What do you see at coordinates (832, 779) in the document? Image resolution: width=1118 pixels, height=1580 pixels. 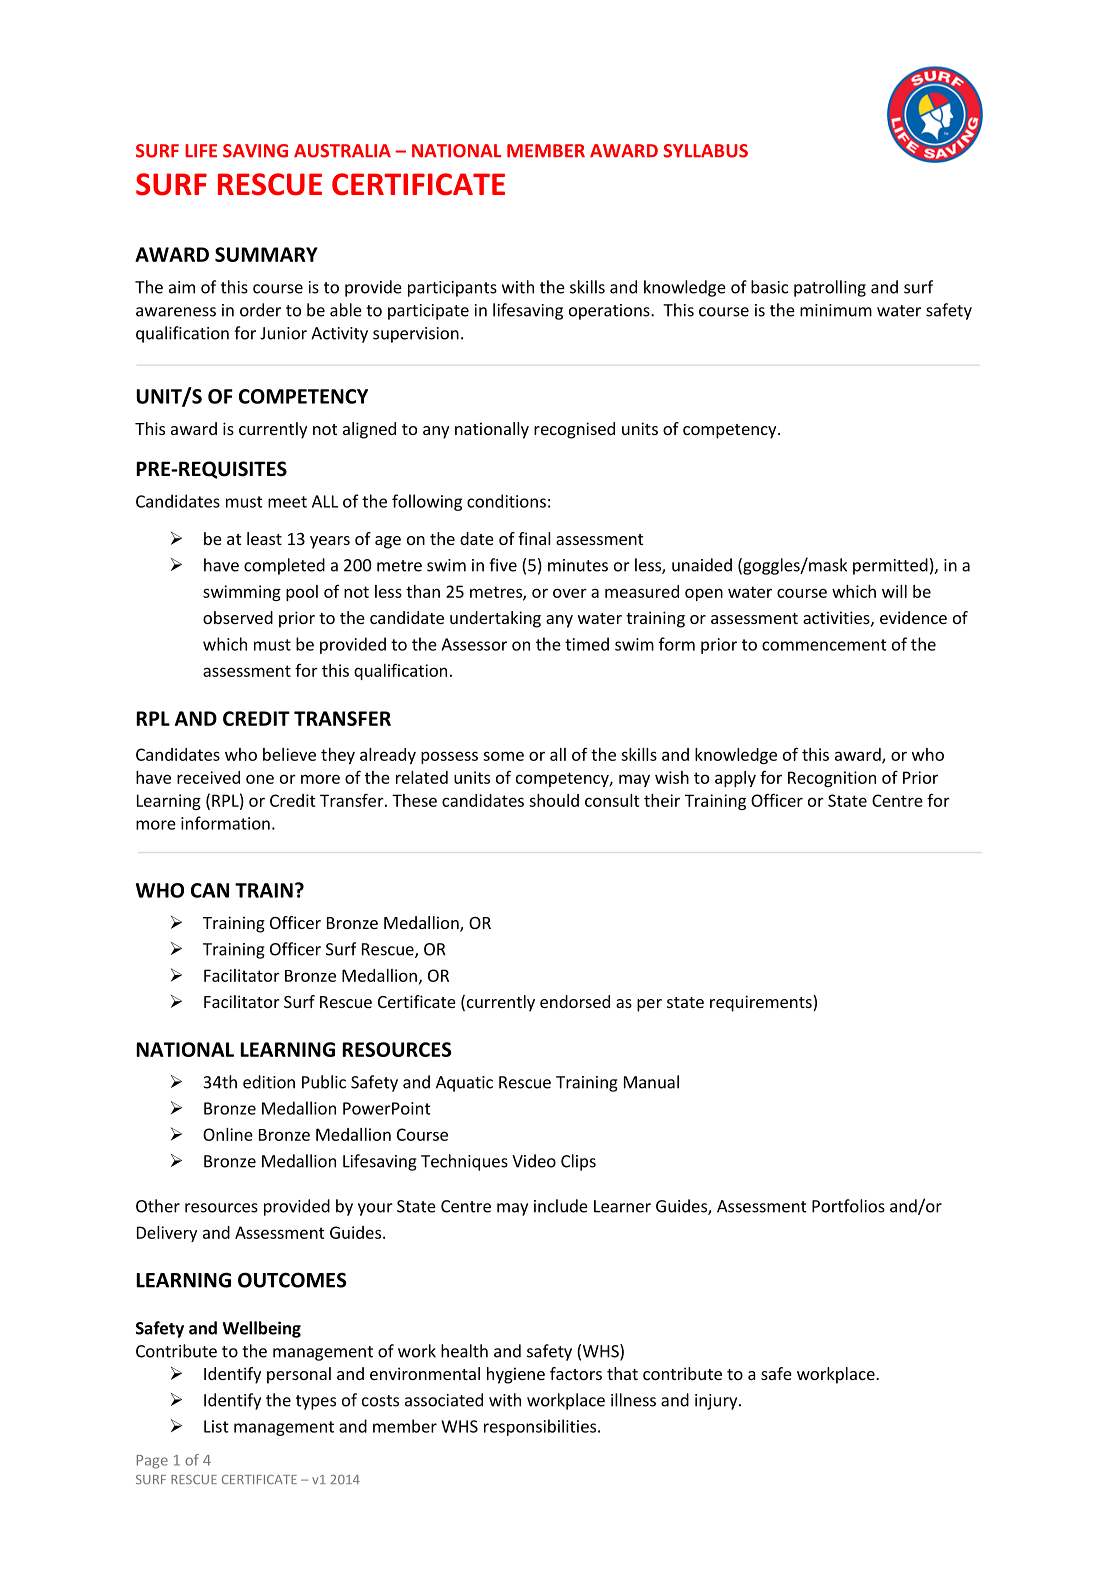 I see `Recognition` at bounding box center [832, 779].
